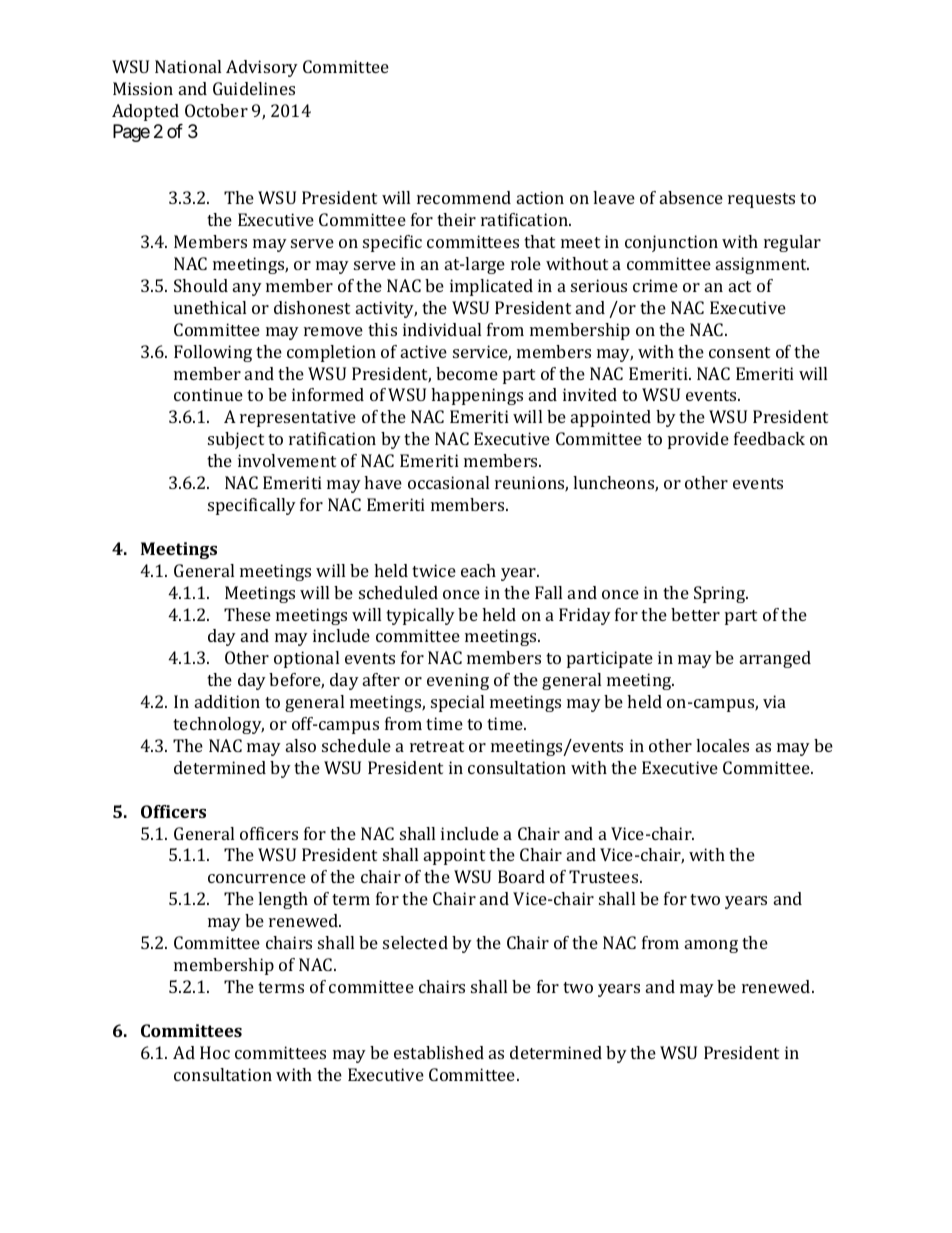 This document has height=1233, width=952. I want to click on Spring, so click(721, 594).
